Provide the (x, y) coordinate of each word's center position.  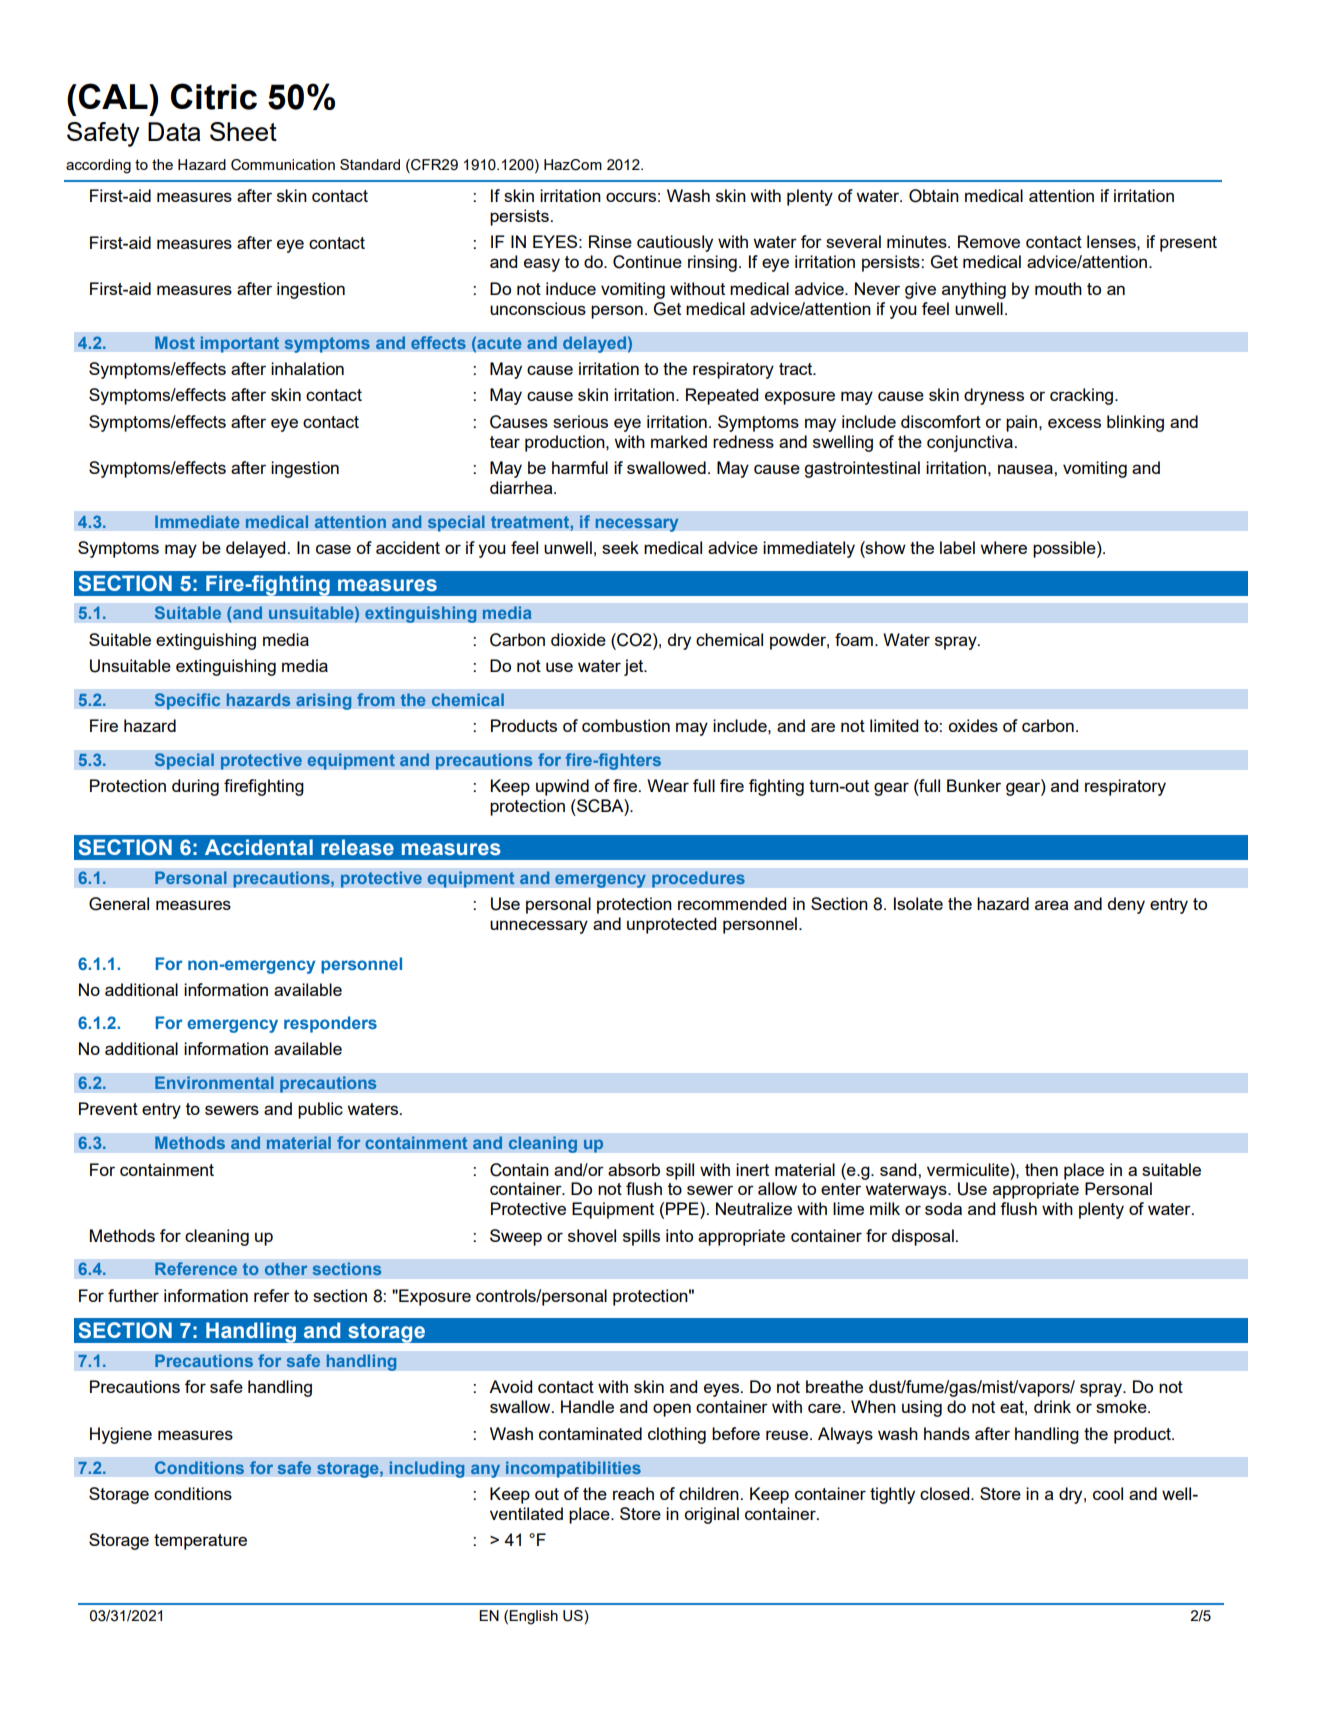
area (1051, 905)
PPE (683, 1208)
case (333, 549)
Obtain (934, 196)
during (195, 787)
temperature (200, 1542)
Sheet (243, 131)
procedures (698, 879)
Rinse (610, 241)
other (286, 1269)
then (1041, 1169)
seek (620, 547)
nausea (1026, 469)
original (712, 1515)
